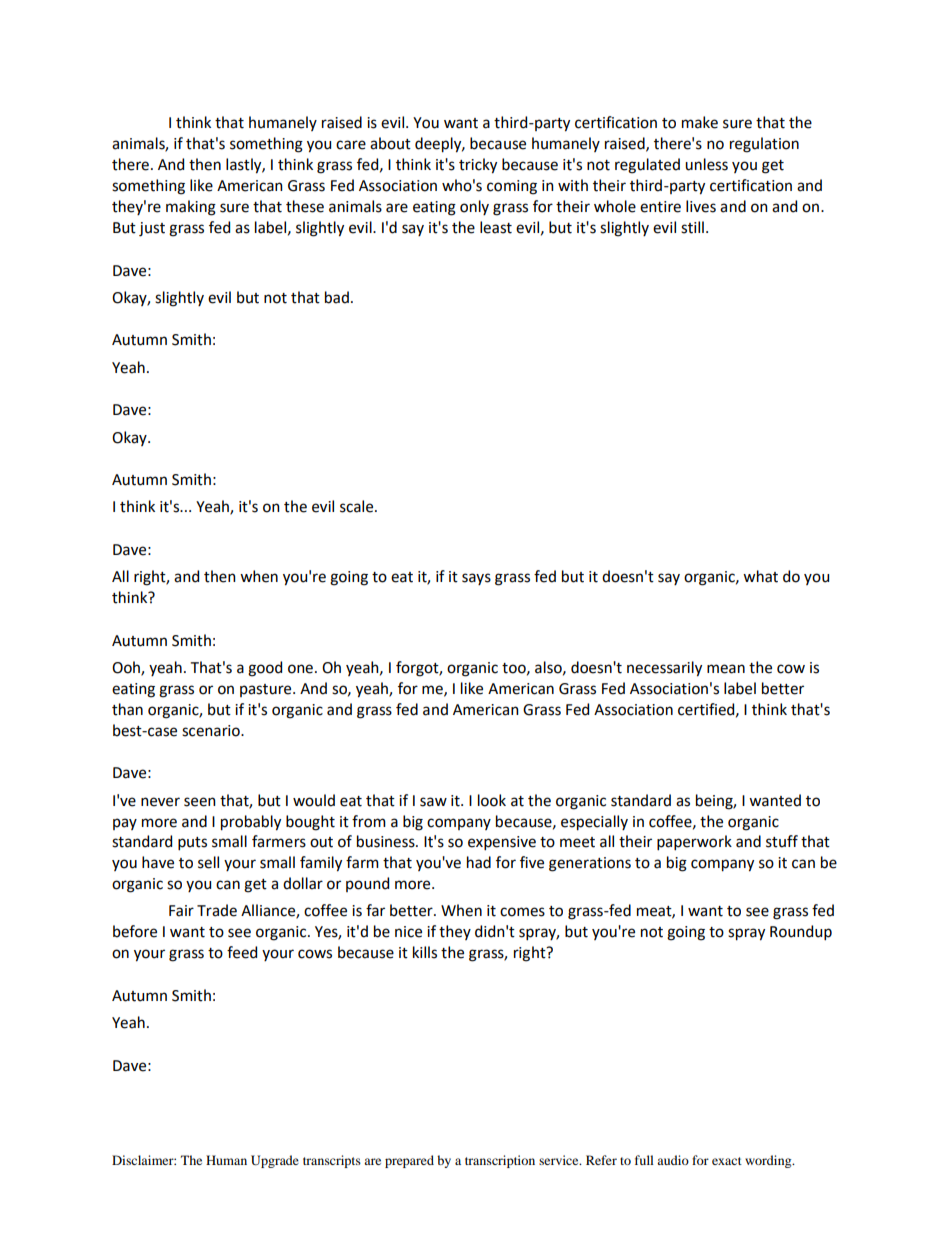 This page has width=952, height=1233. Describe the element at coordinates (706, 164) in the page. I see `unless` at that location.
